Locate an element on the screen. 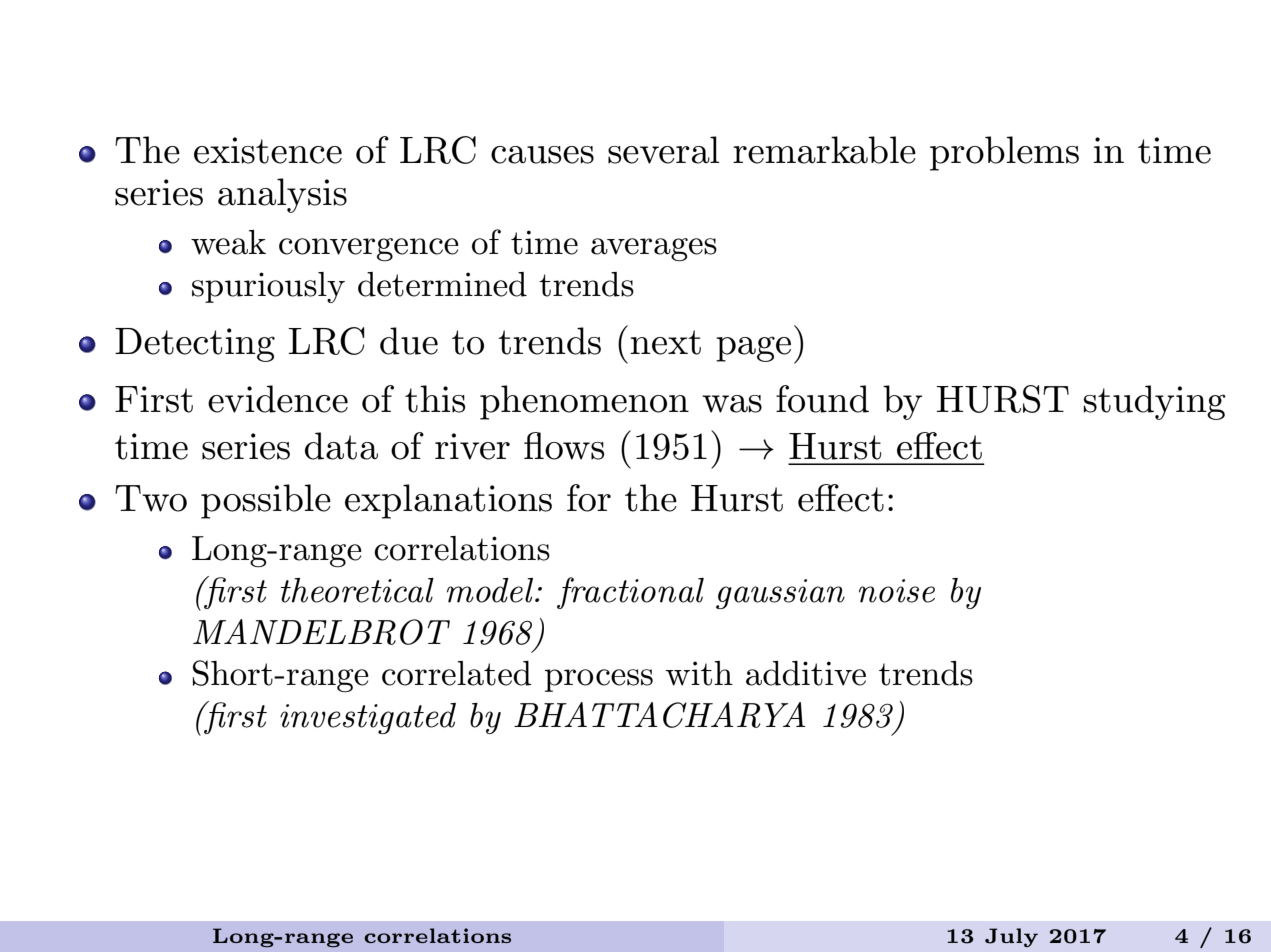  noise is located at coordinates (897, 591).
